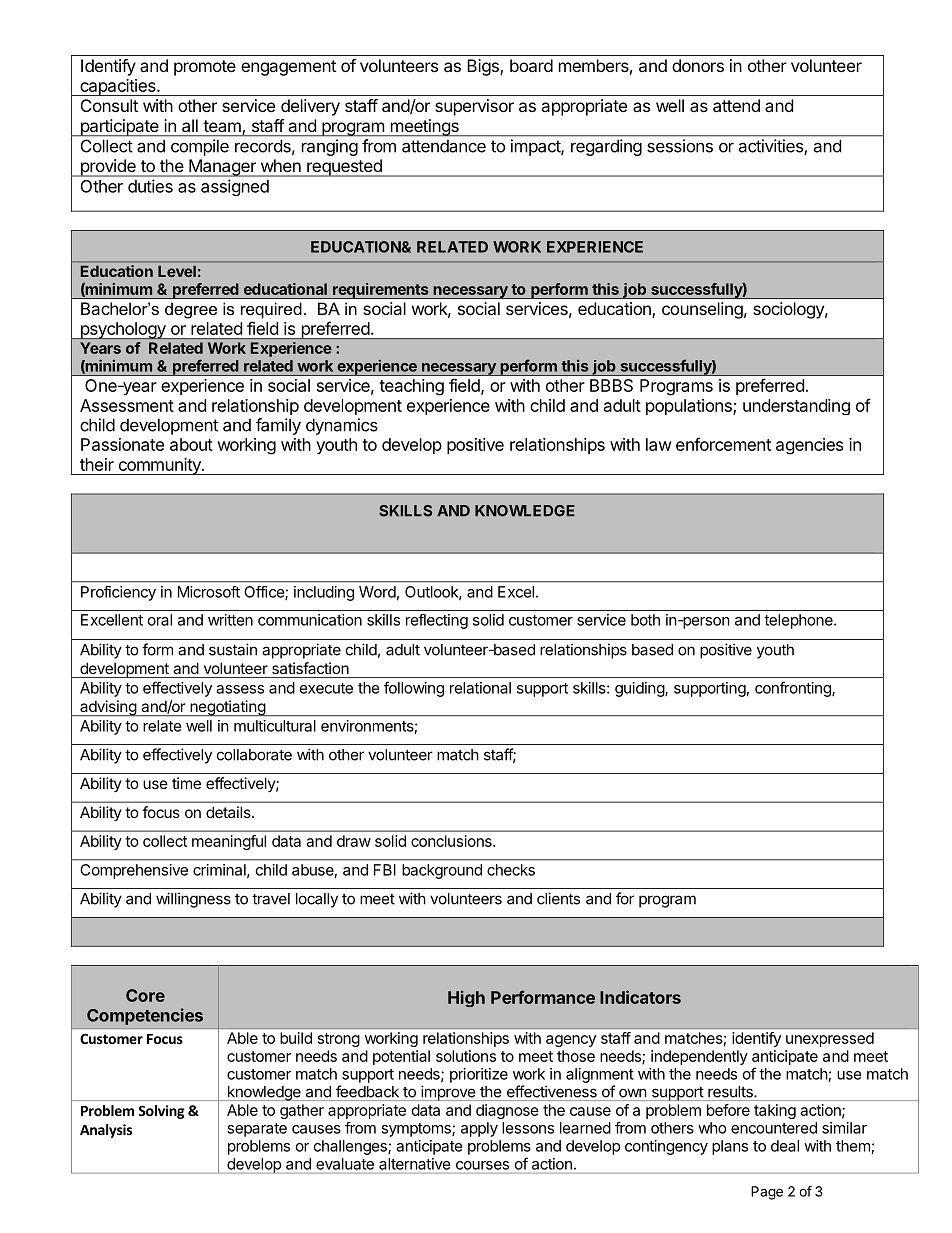 This screenshot has height=1233, width=952. I want to click on understanding, so click(796, 407).
